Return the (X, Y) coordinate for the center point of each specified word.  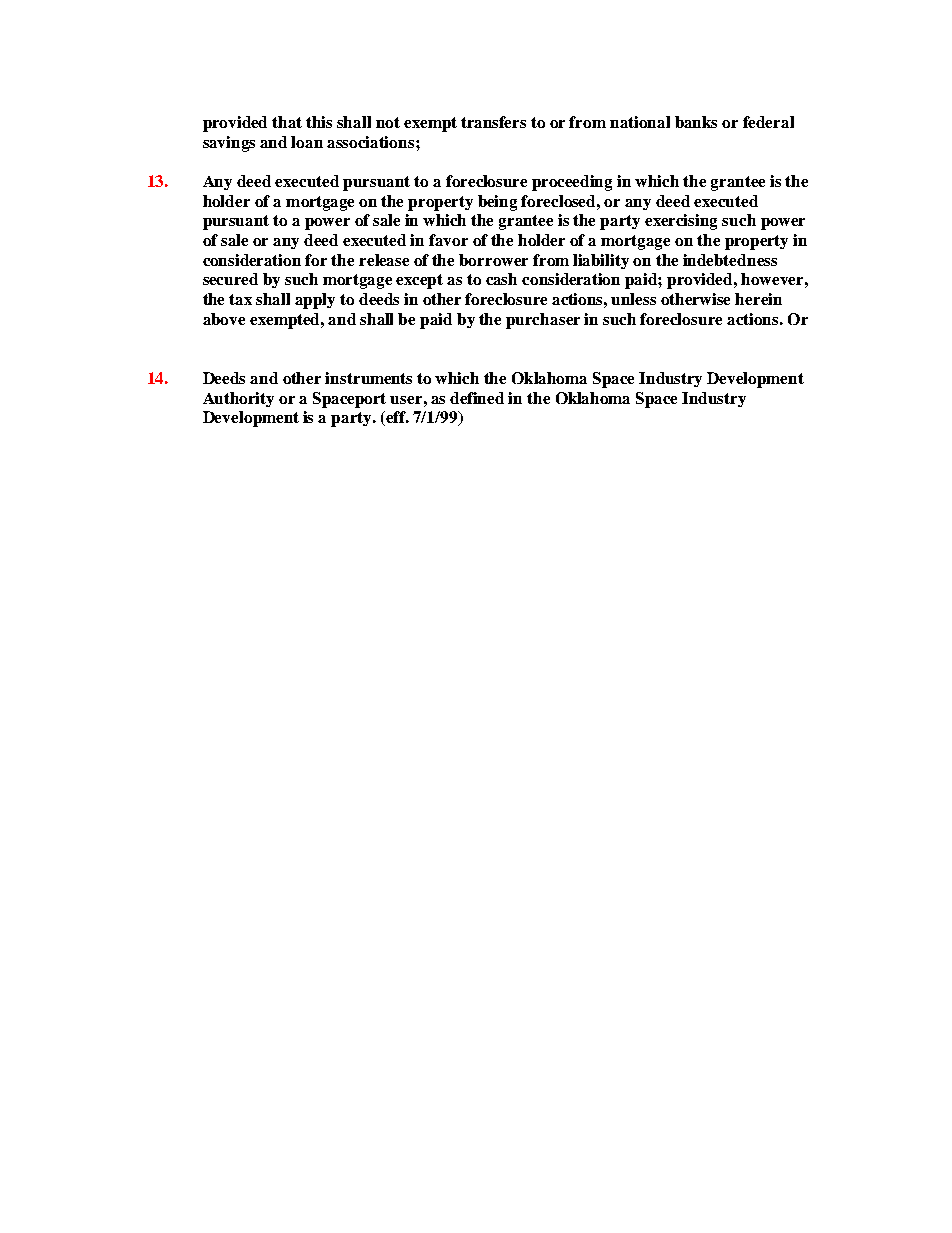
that (287, 122)
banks (696, 122)
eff (396, 418)
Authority (238, 399)
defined (477, 398)
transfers (493, 122)
